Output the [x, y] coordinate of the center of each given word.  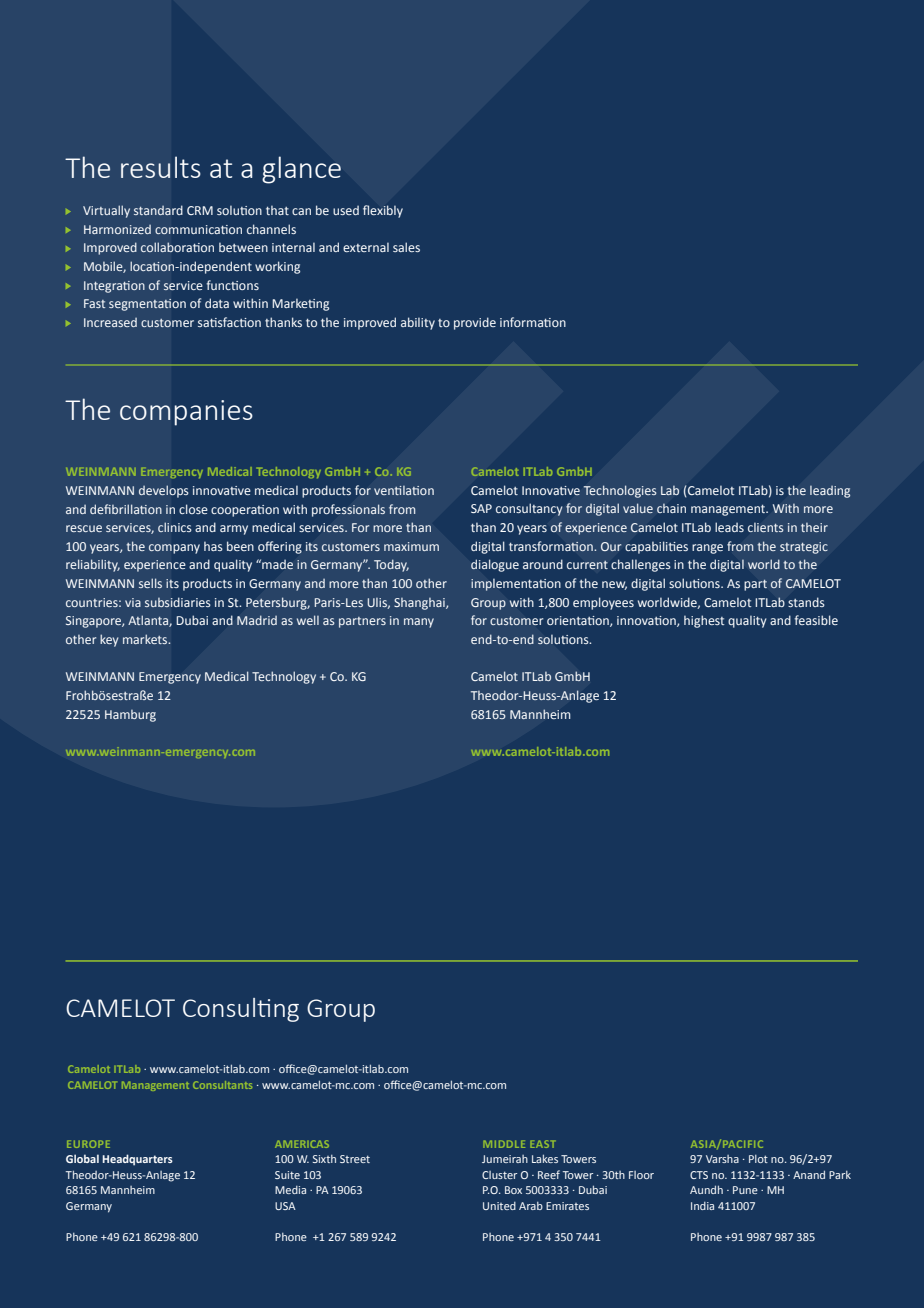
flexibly [383, 211]
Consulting [241, 1010]
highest [704, 621]
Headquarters [137, 1160]
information [533, 322]
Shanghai [420, 604]
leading [830, 492]
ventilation [404, 490]
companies [186, 413]
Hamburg [130, 716]
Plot [758, 1159]
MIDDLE [504, 1144]
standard [158, 210]
